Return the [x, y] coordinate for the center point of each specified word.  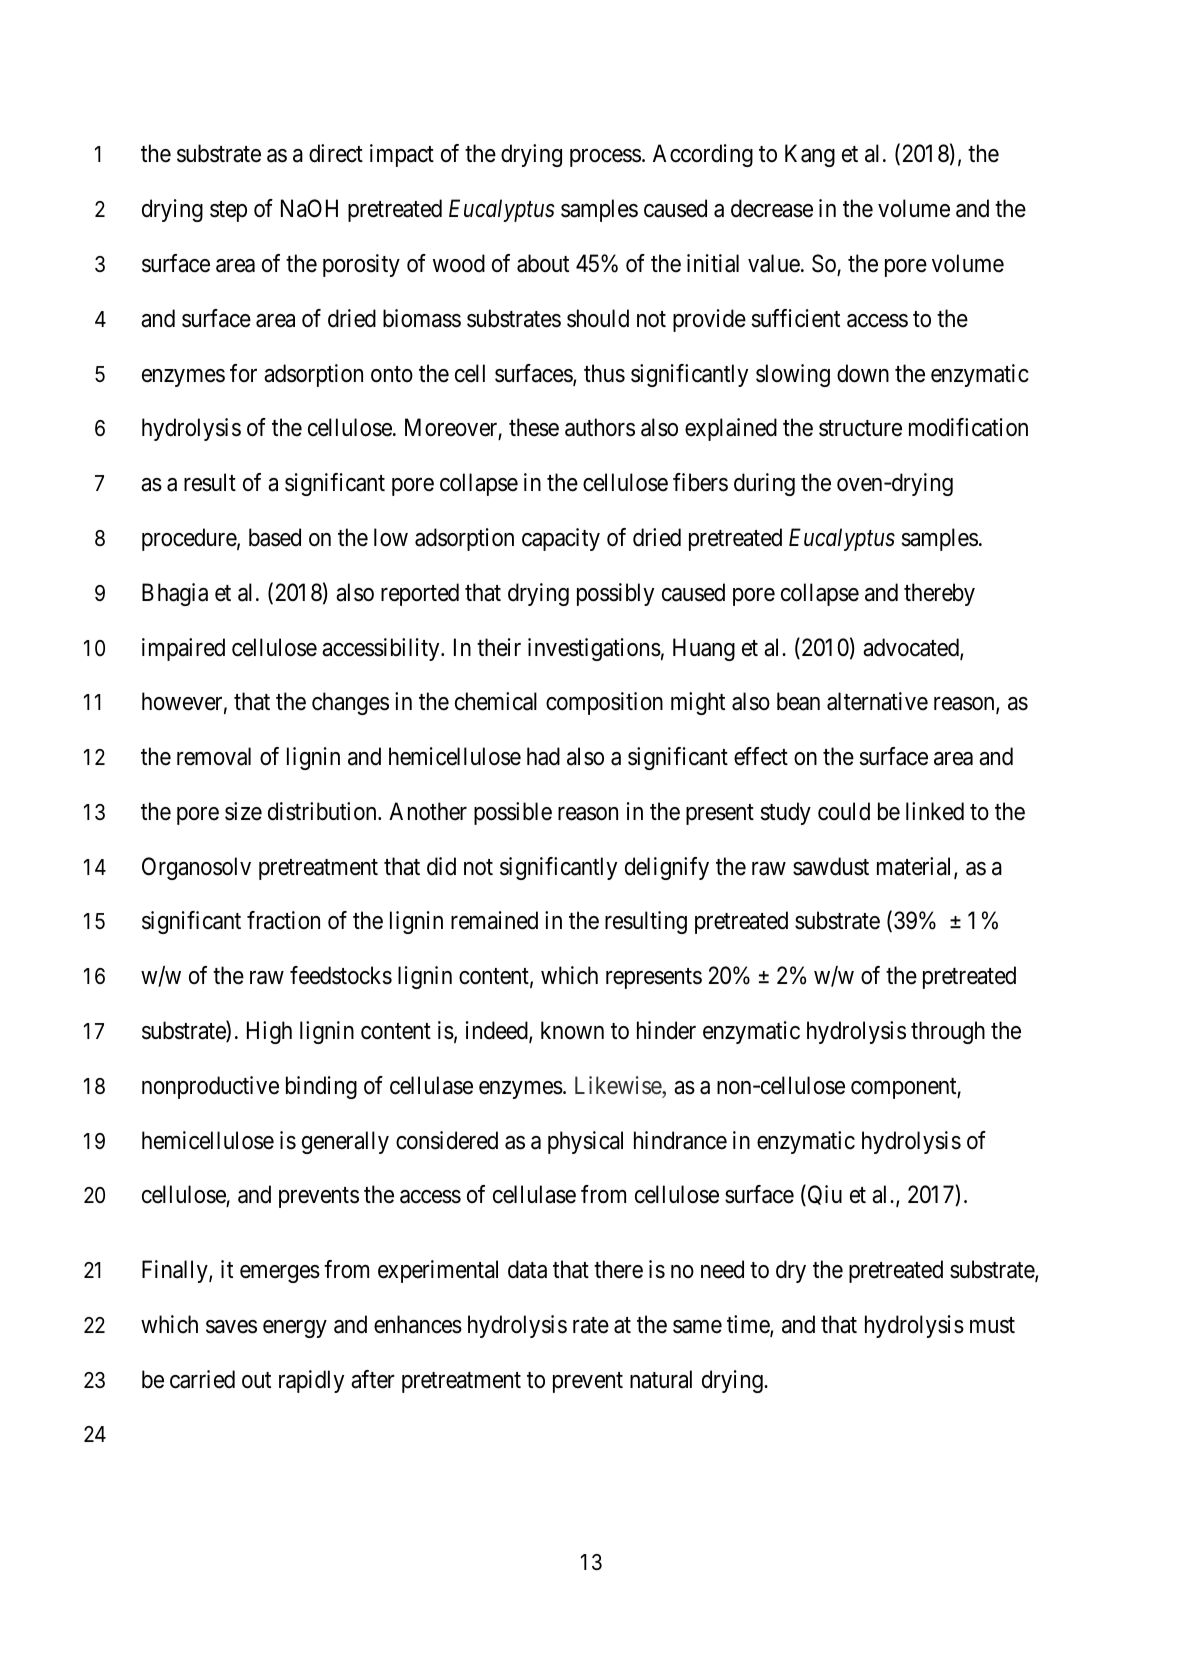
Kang [810, 156]
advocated [912, 648]
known [572, 1030]
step [228, 211]
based [275, 537]
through [948, 1032]
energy [295, 1329]
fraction [283, 920]
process [605, 158]
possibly [615, 594]
